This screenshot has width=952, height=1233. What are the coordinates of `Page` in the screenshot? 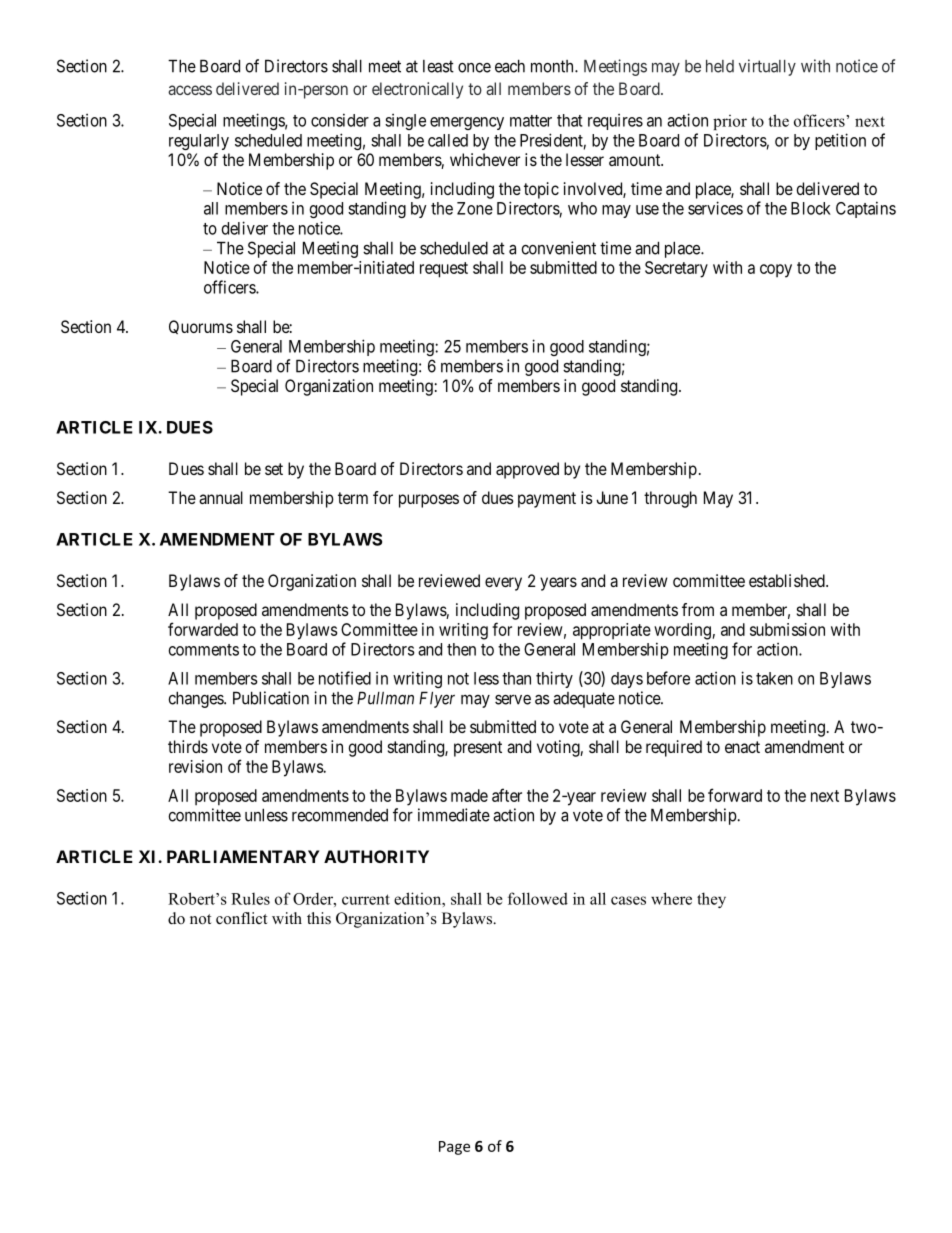 It's located at (454, 1148).
